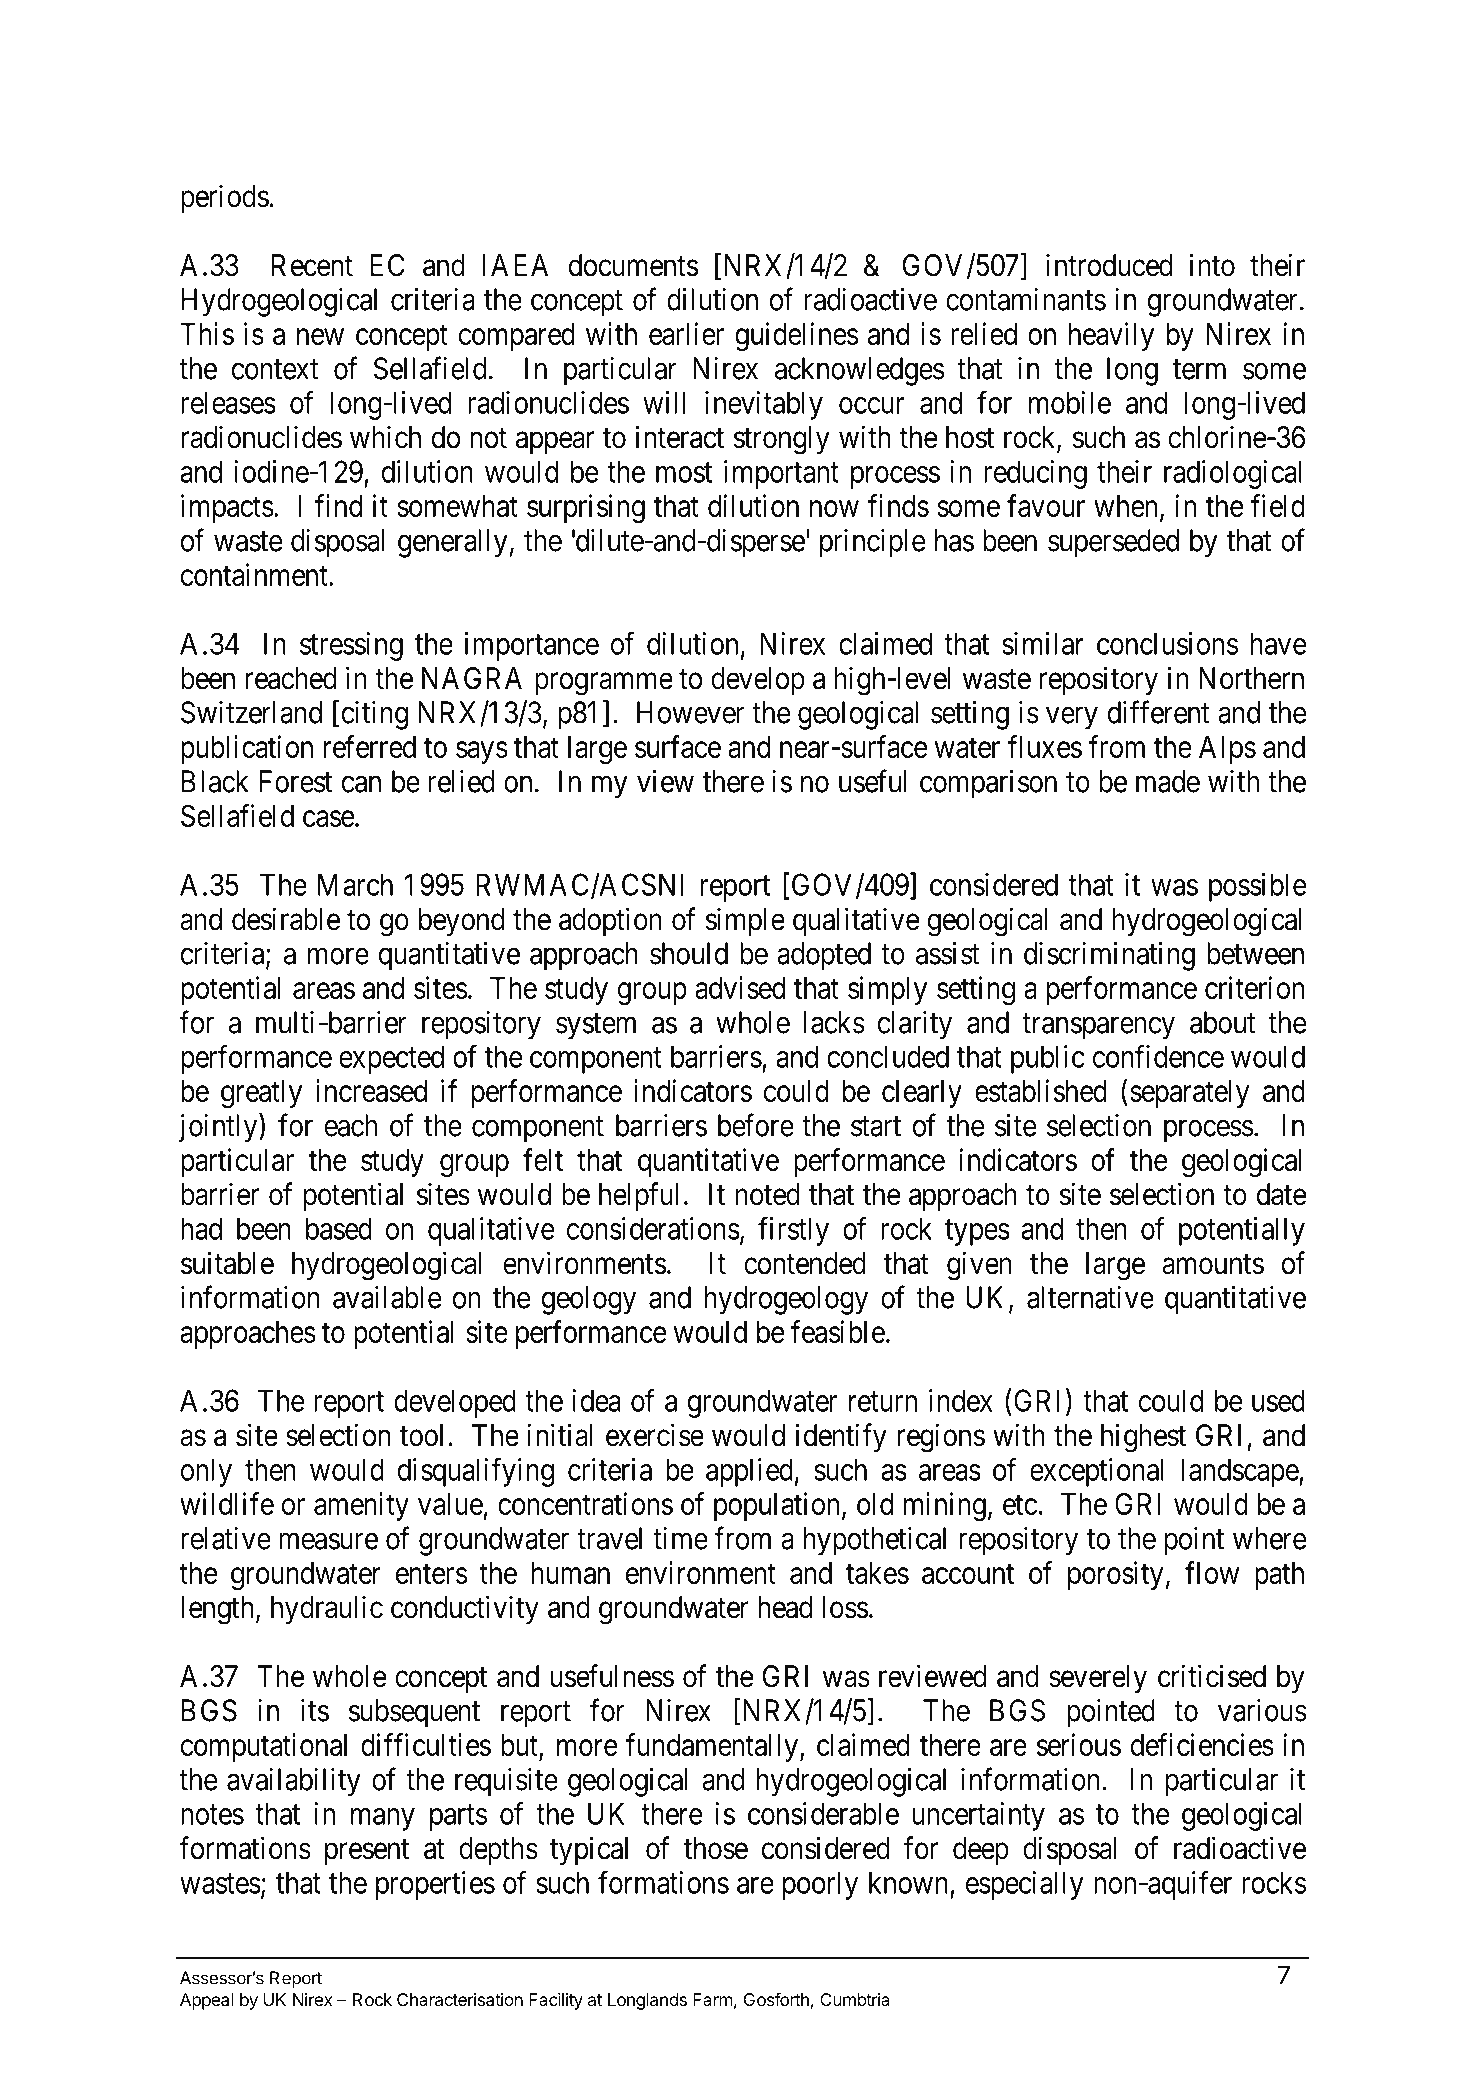 The image size is (1484, 2100). What do you see at coordinates (371, 1090) in the document?
I see `increased` at bounding box center [371, 1090].
